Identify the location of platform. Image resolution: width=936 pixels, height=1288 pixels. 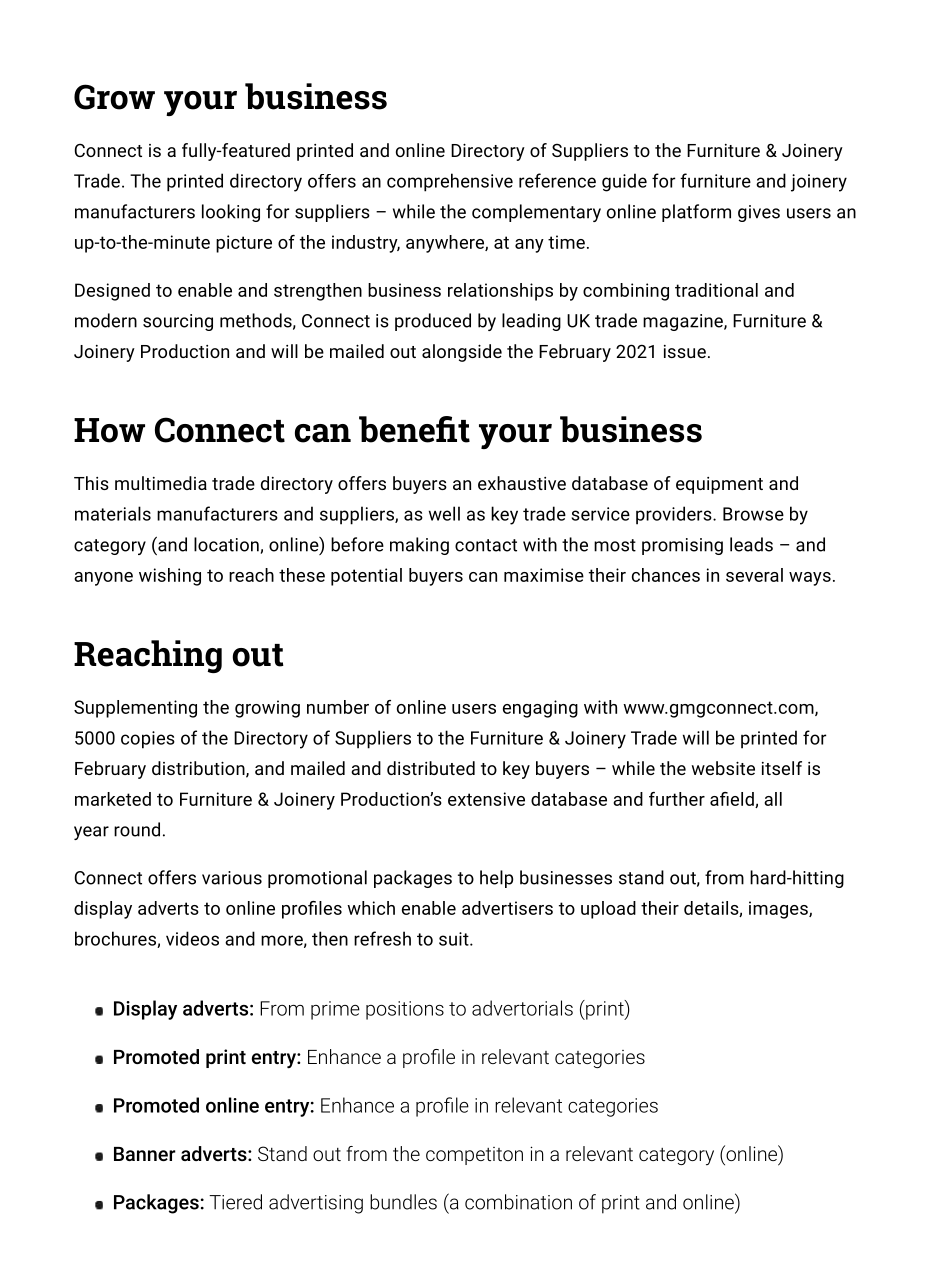
(696, 213).
